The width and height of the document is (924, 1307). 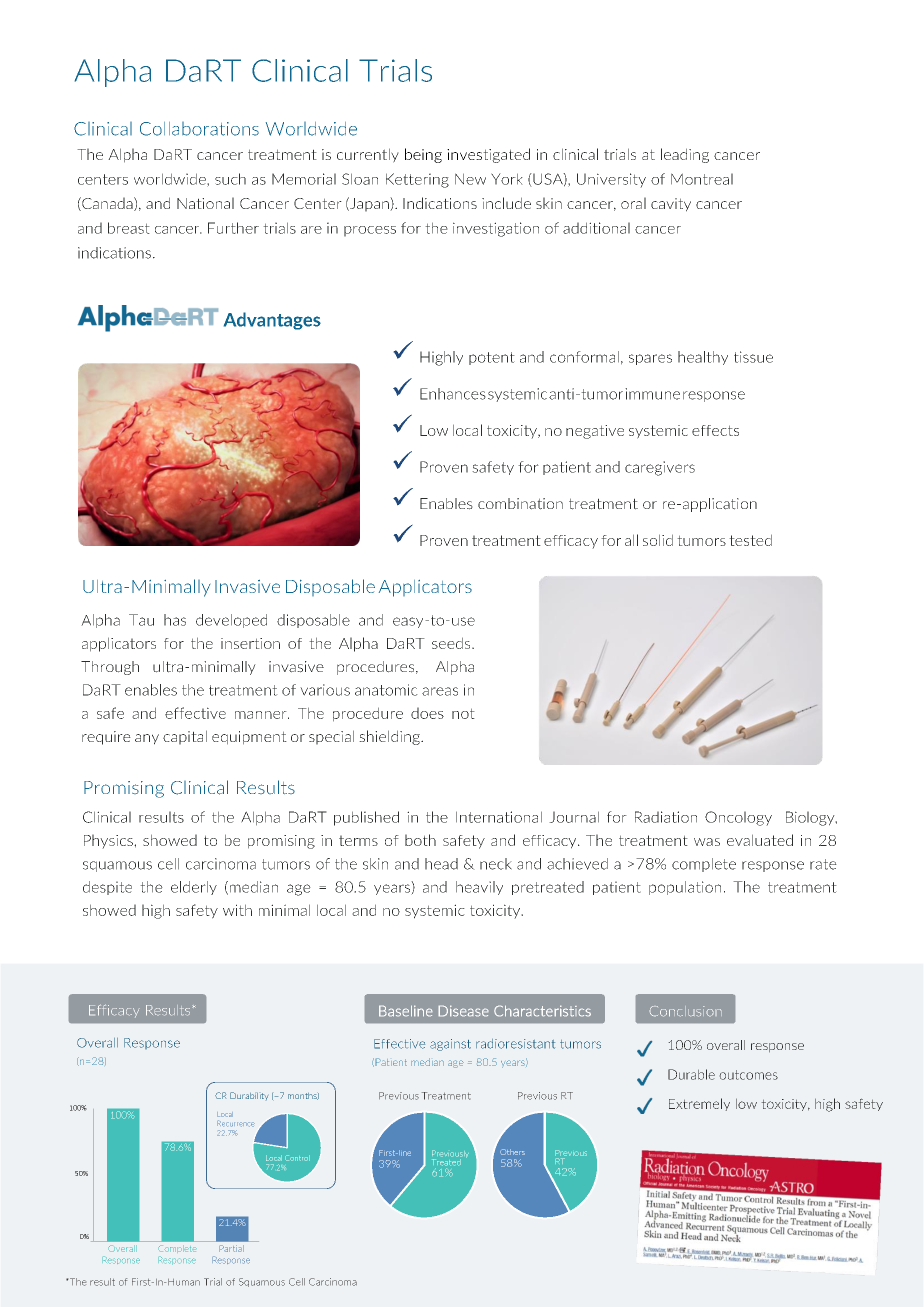 I want to click on tested, so click(x=750, y=540).
